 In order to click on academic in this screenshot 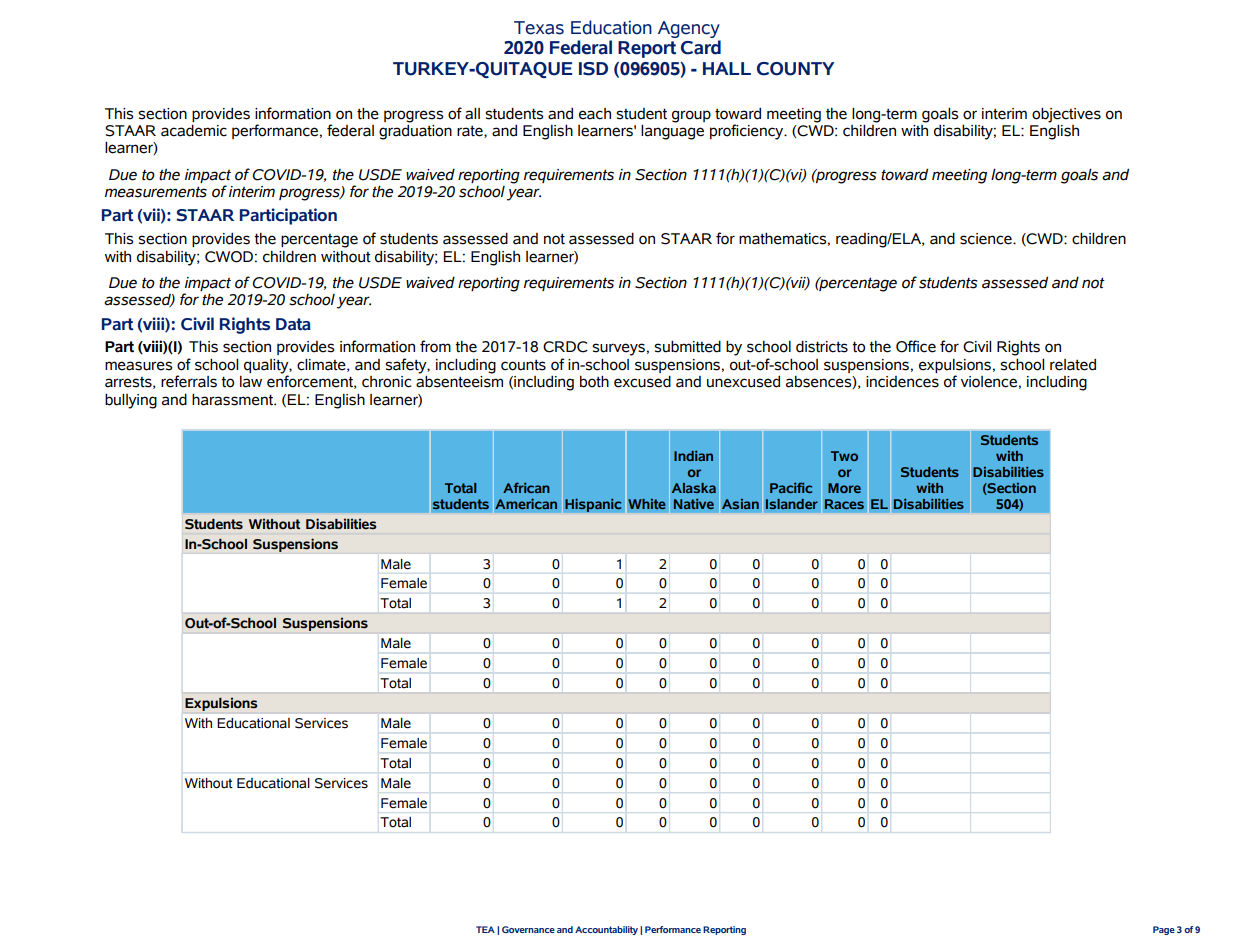, I will do `click(194, 130)`.
